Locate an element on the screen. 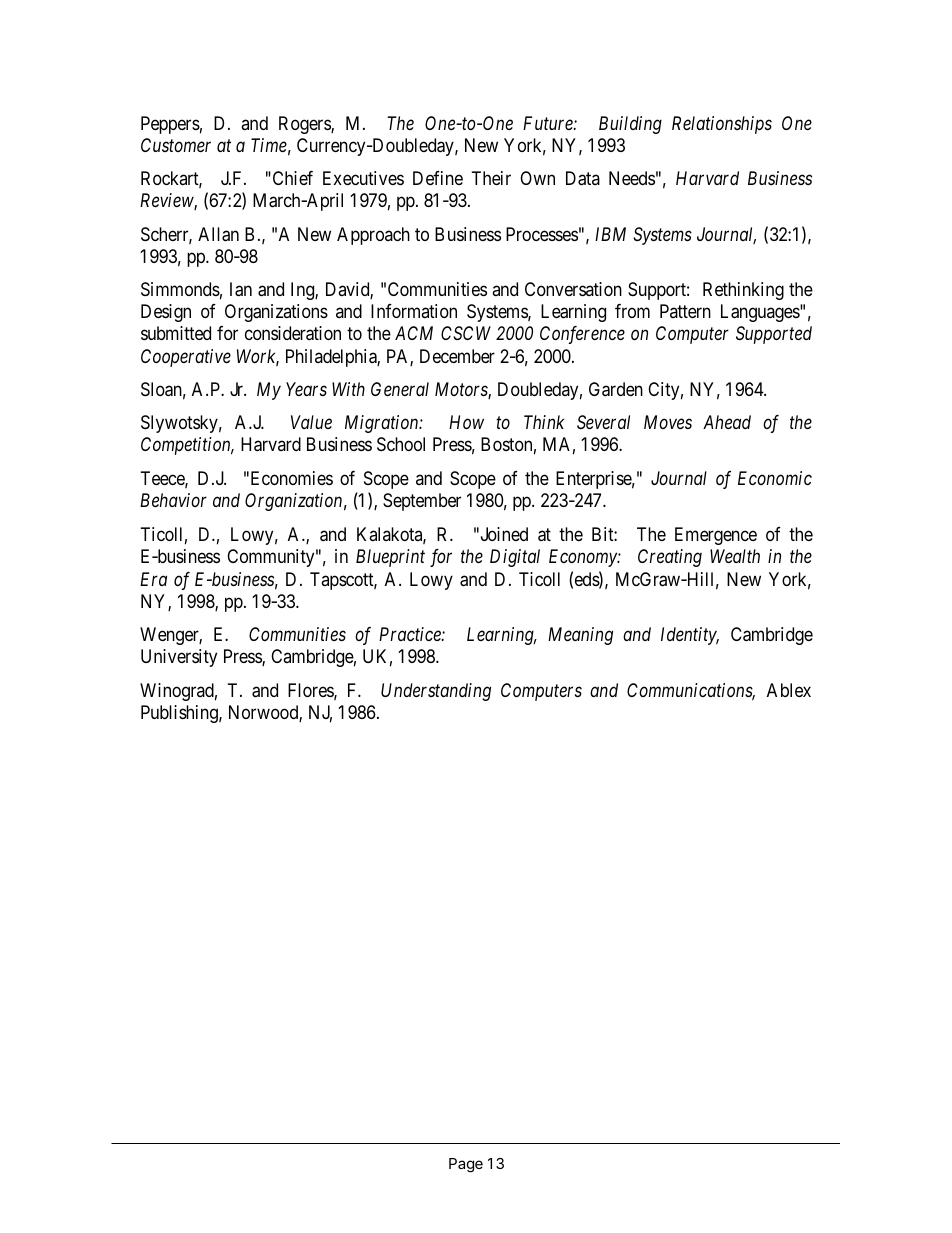 Image resolution: width=952 pixels, height=1233 pixels. September is located at coordinates (422, 502).
